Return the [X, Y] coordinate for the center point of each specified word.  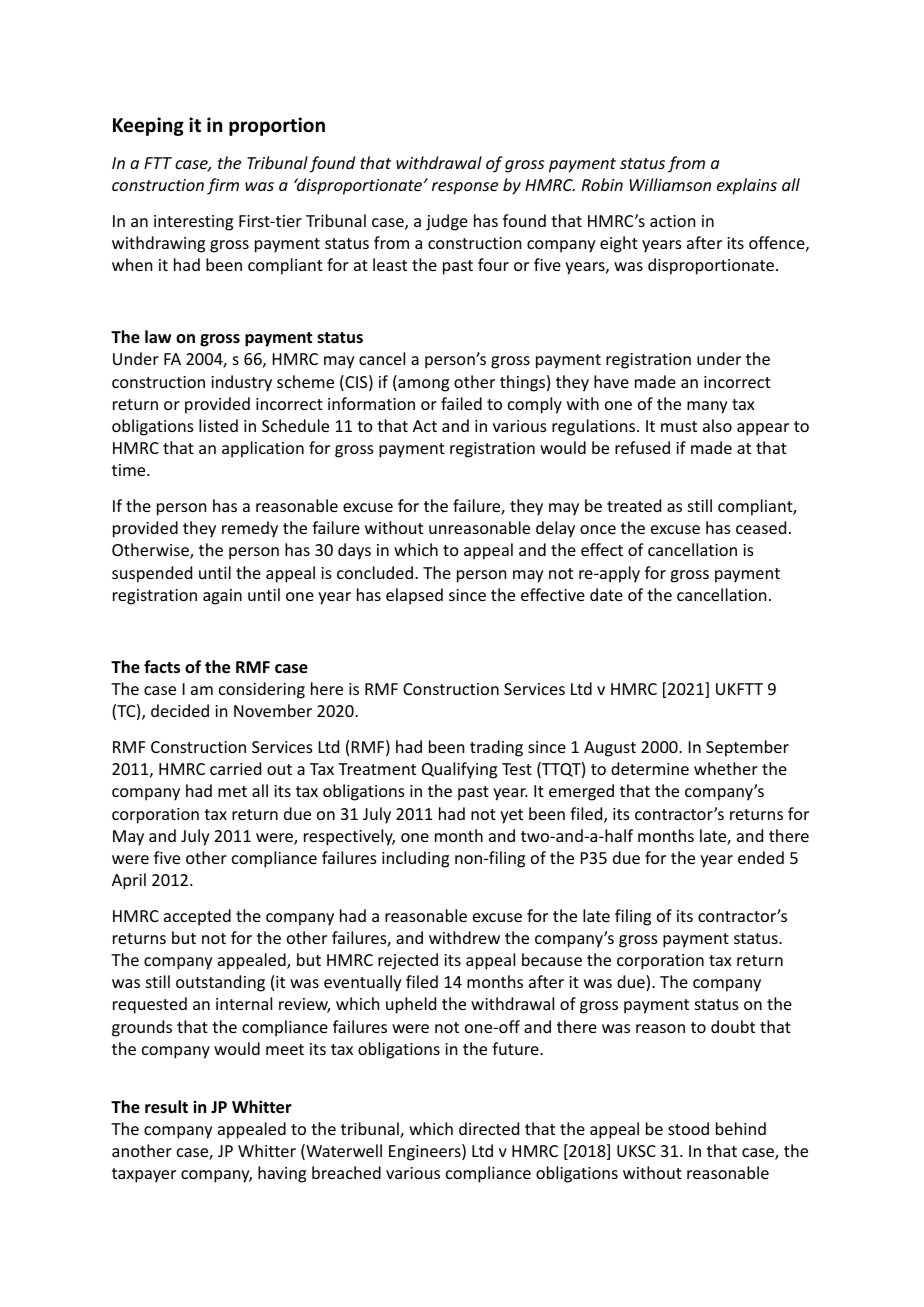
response [465, 188]
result [166, 1107]
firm [223, 186]
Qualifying [459, 770]
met [232, 791]
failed [461, 403]
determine [650, 768]
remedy [250, 529]
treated [634, 505]
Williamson [670, 184]
